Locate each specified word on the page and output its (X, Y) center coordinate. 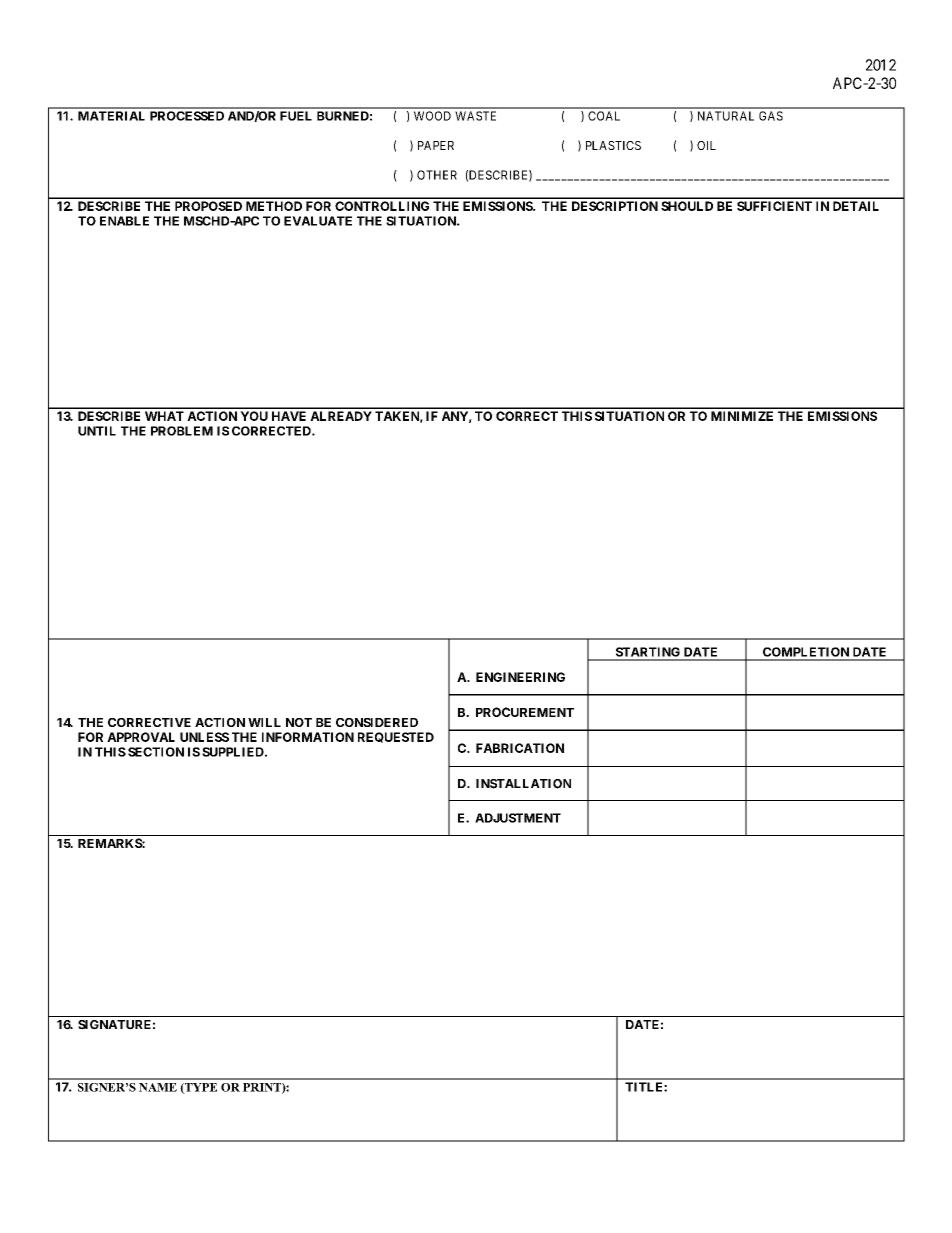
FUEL (296, 116)
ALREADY (341, 416)
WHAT (164, 416)
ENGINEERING (520, 677)
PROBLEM (182, 431)
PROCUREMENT (525, 712)
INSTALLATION (523, 784)
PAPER (436, 145)
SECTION (156, 752)
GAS (771, 116)
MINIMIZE (742, 416)
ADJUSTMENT (518, 818)
